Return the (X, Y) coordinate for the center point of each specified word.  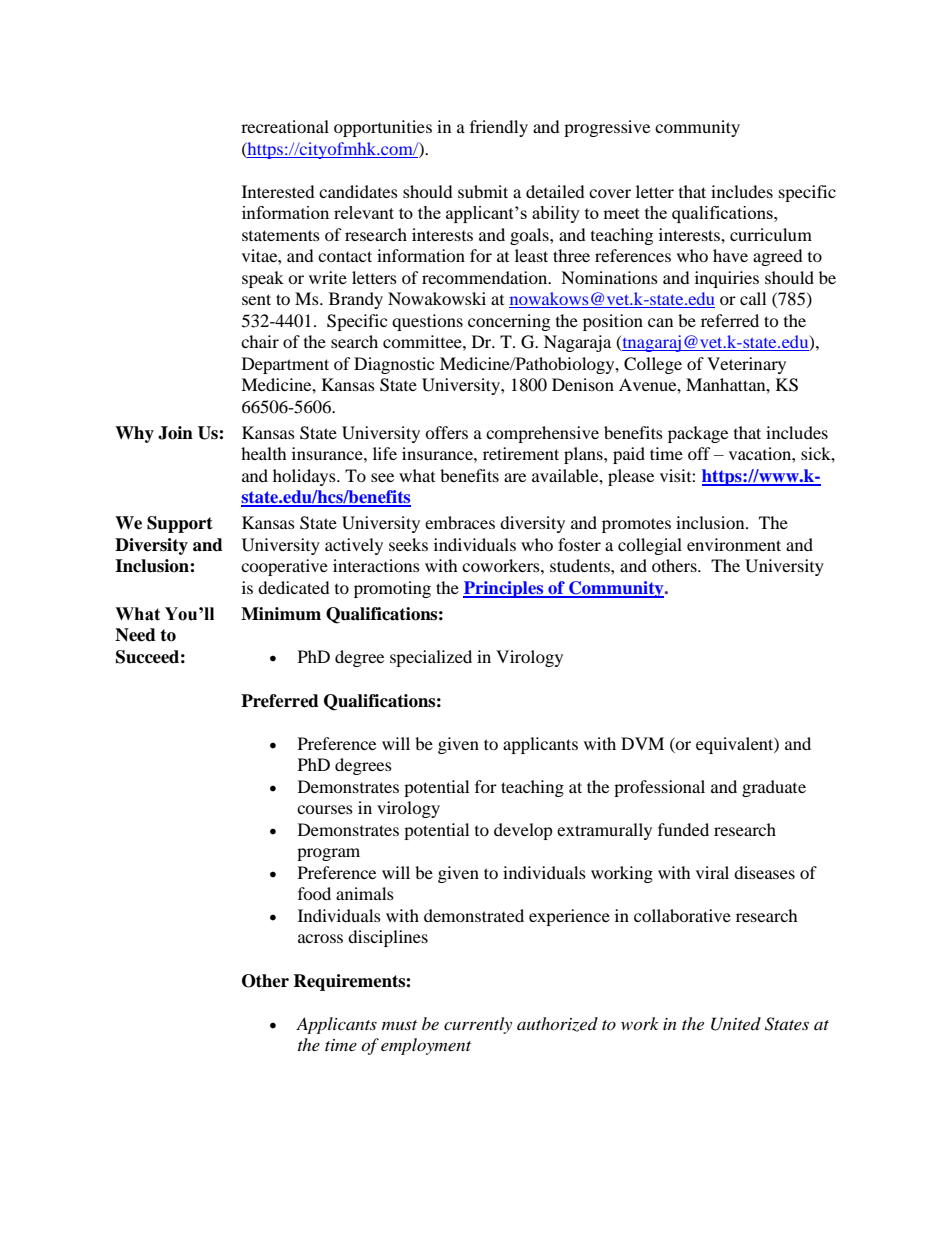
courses (325, 809)
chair (260, 341)
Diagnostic (394, 365)
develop (523, 831)
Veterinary (746, 365)
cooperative (284, 567)
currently (478, 1025)
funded (683, 829)
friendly (499, 128)
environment (734, 544)
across (320, 938)
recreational (285, 126)
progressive (607, 128)
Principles (504, 589)
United (736, 1024)
